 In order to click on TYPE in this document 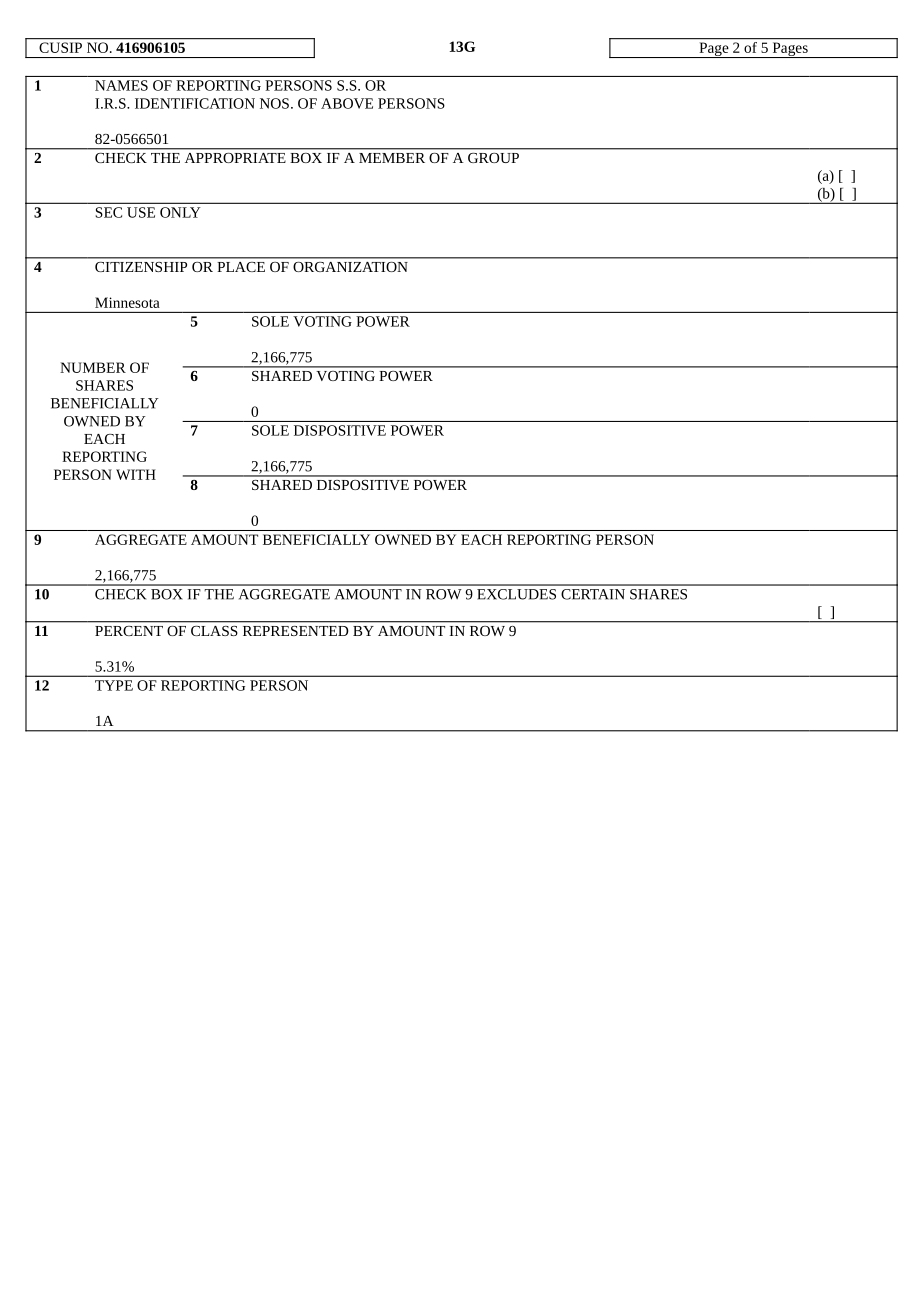, I will do `click(114, 685)`.
